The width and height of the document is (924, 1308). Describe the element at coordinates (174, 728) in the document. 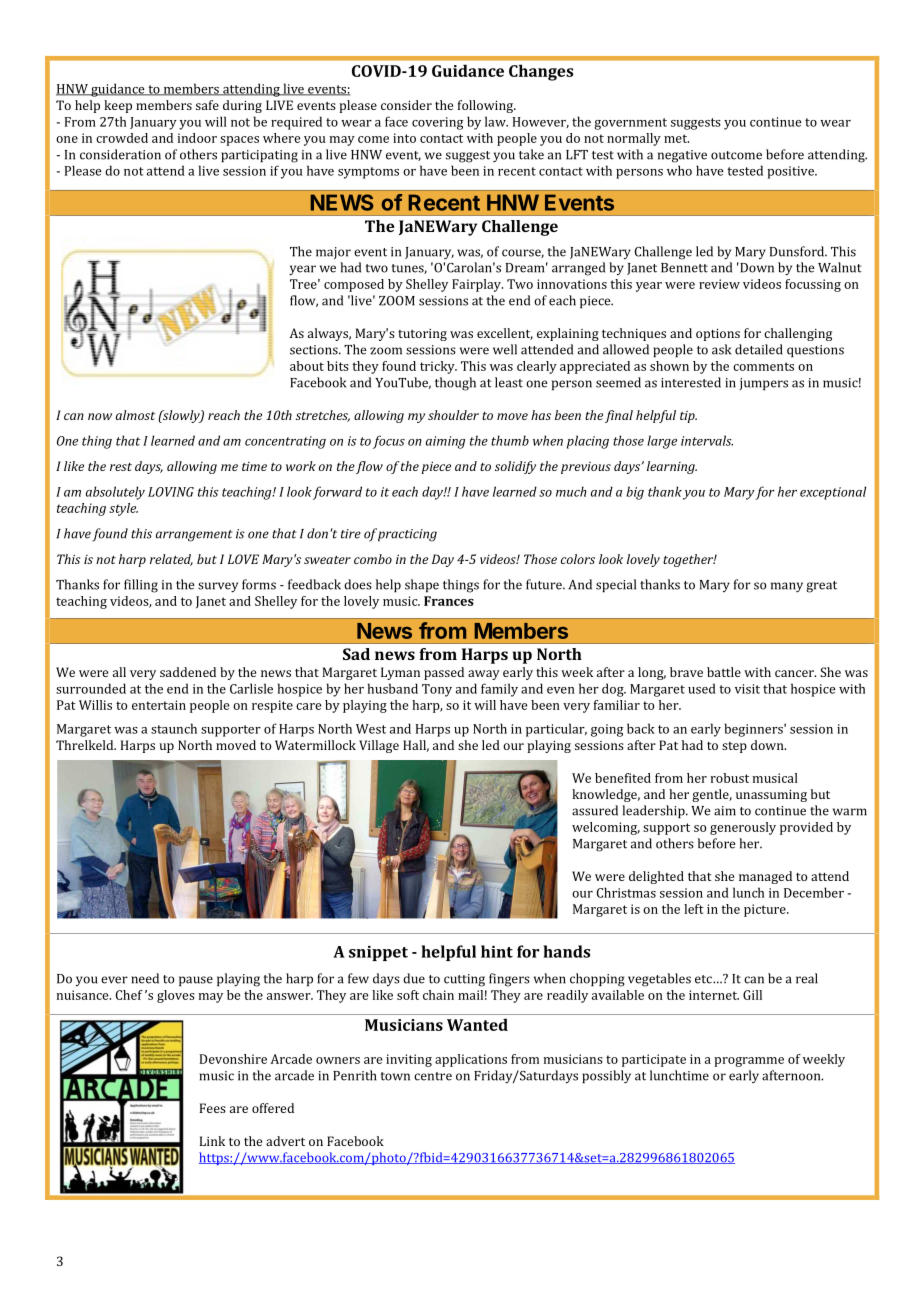

I see `staunch` at that location.
